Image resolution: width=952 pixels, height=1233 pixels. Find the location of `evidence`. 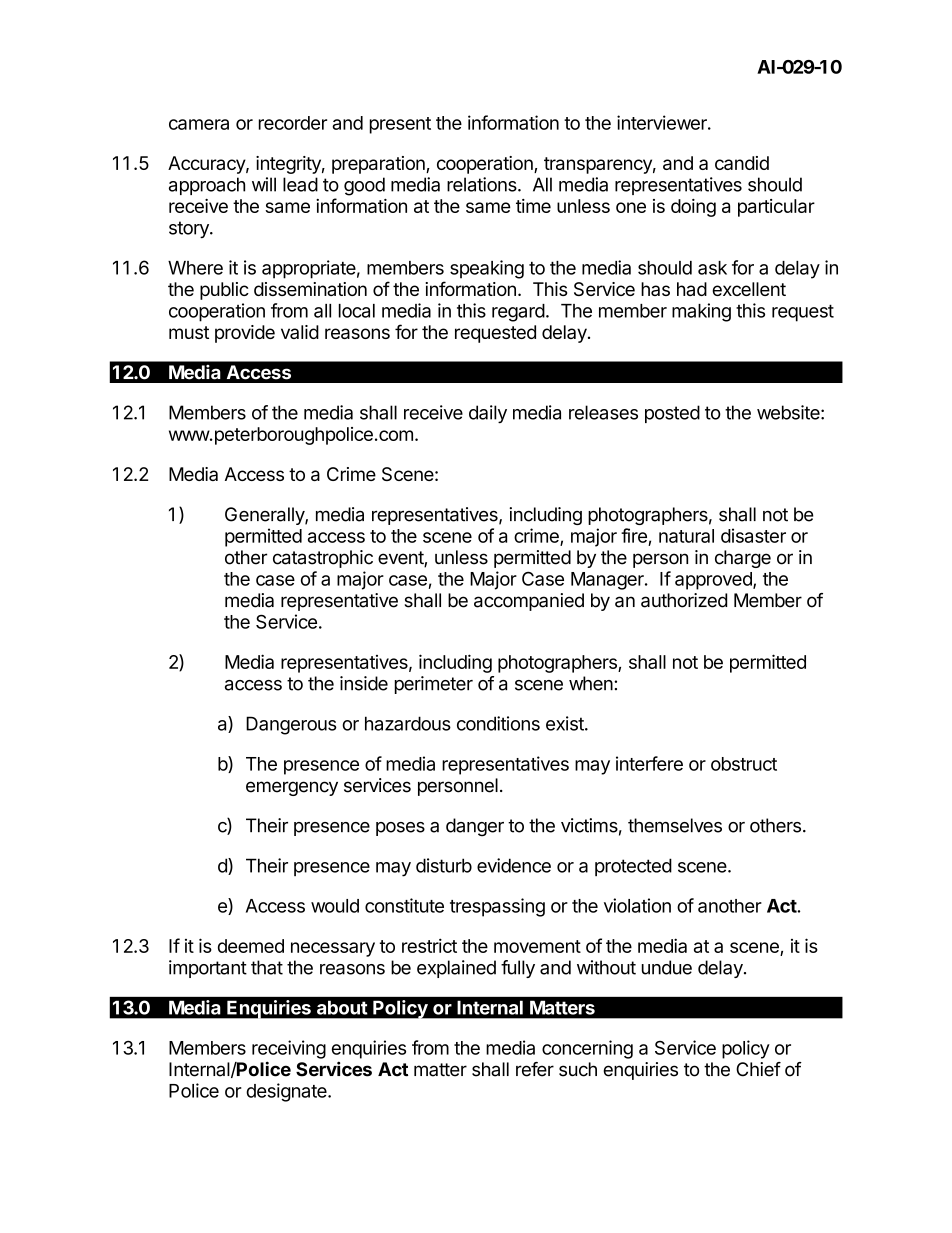

evidence is located at coordinates (514, 865).
